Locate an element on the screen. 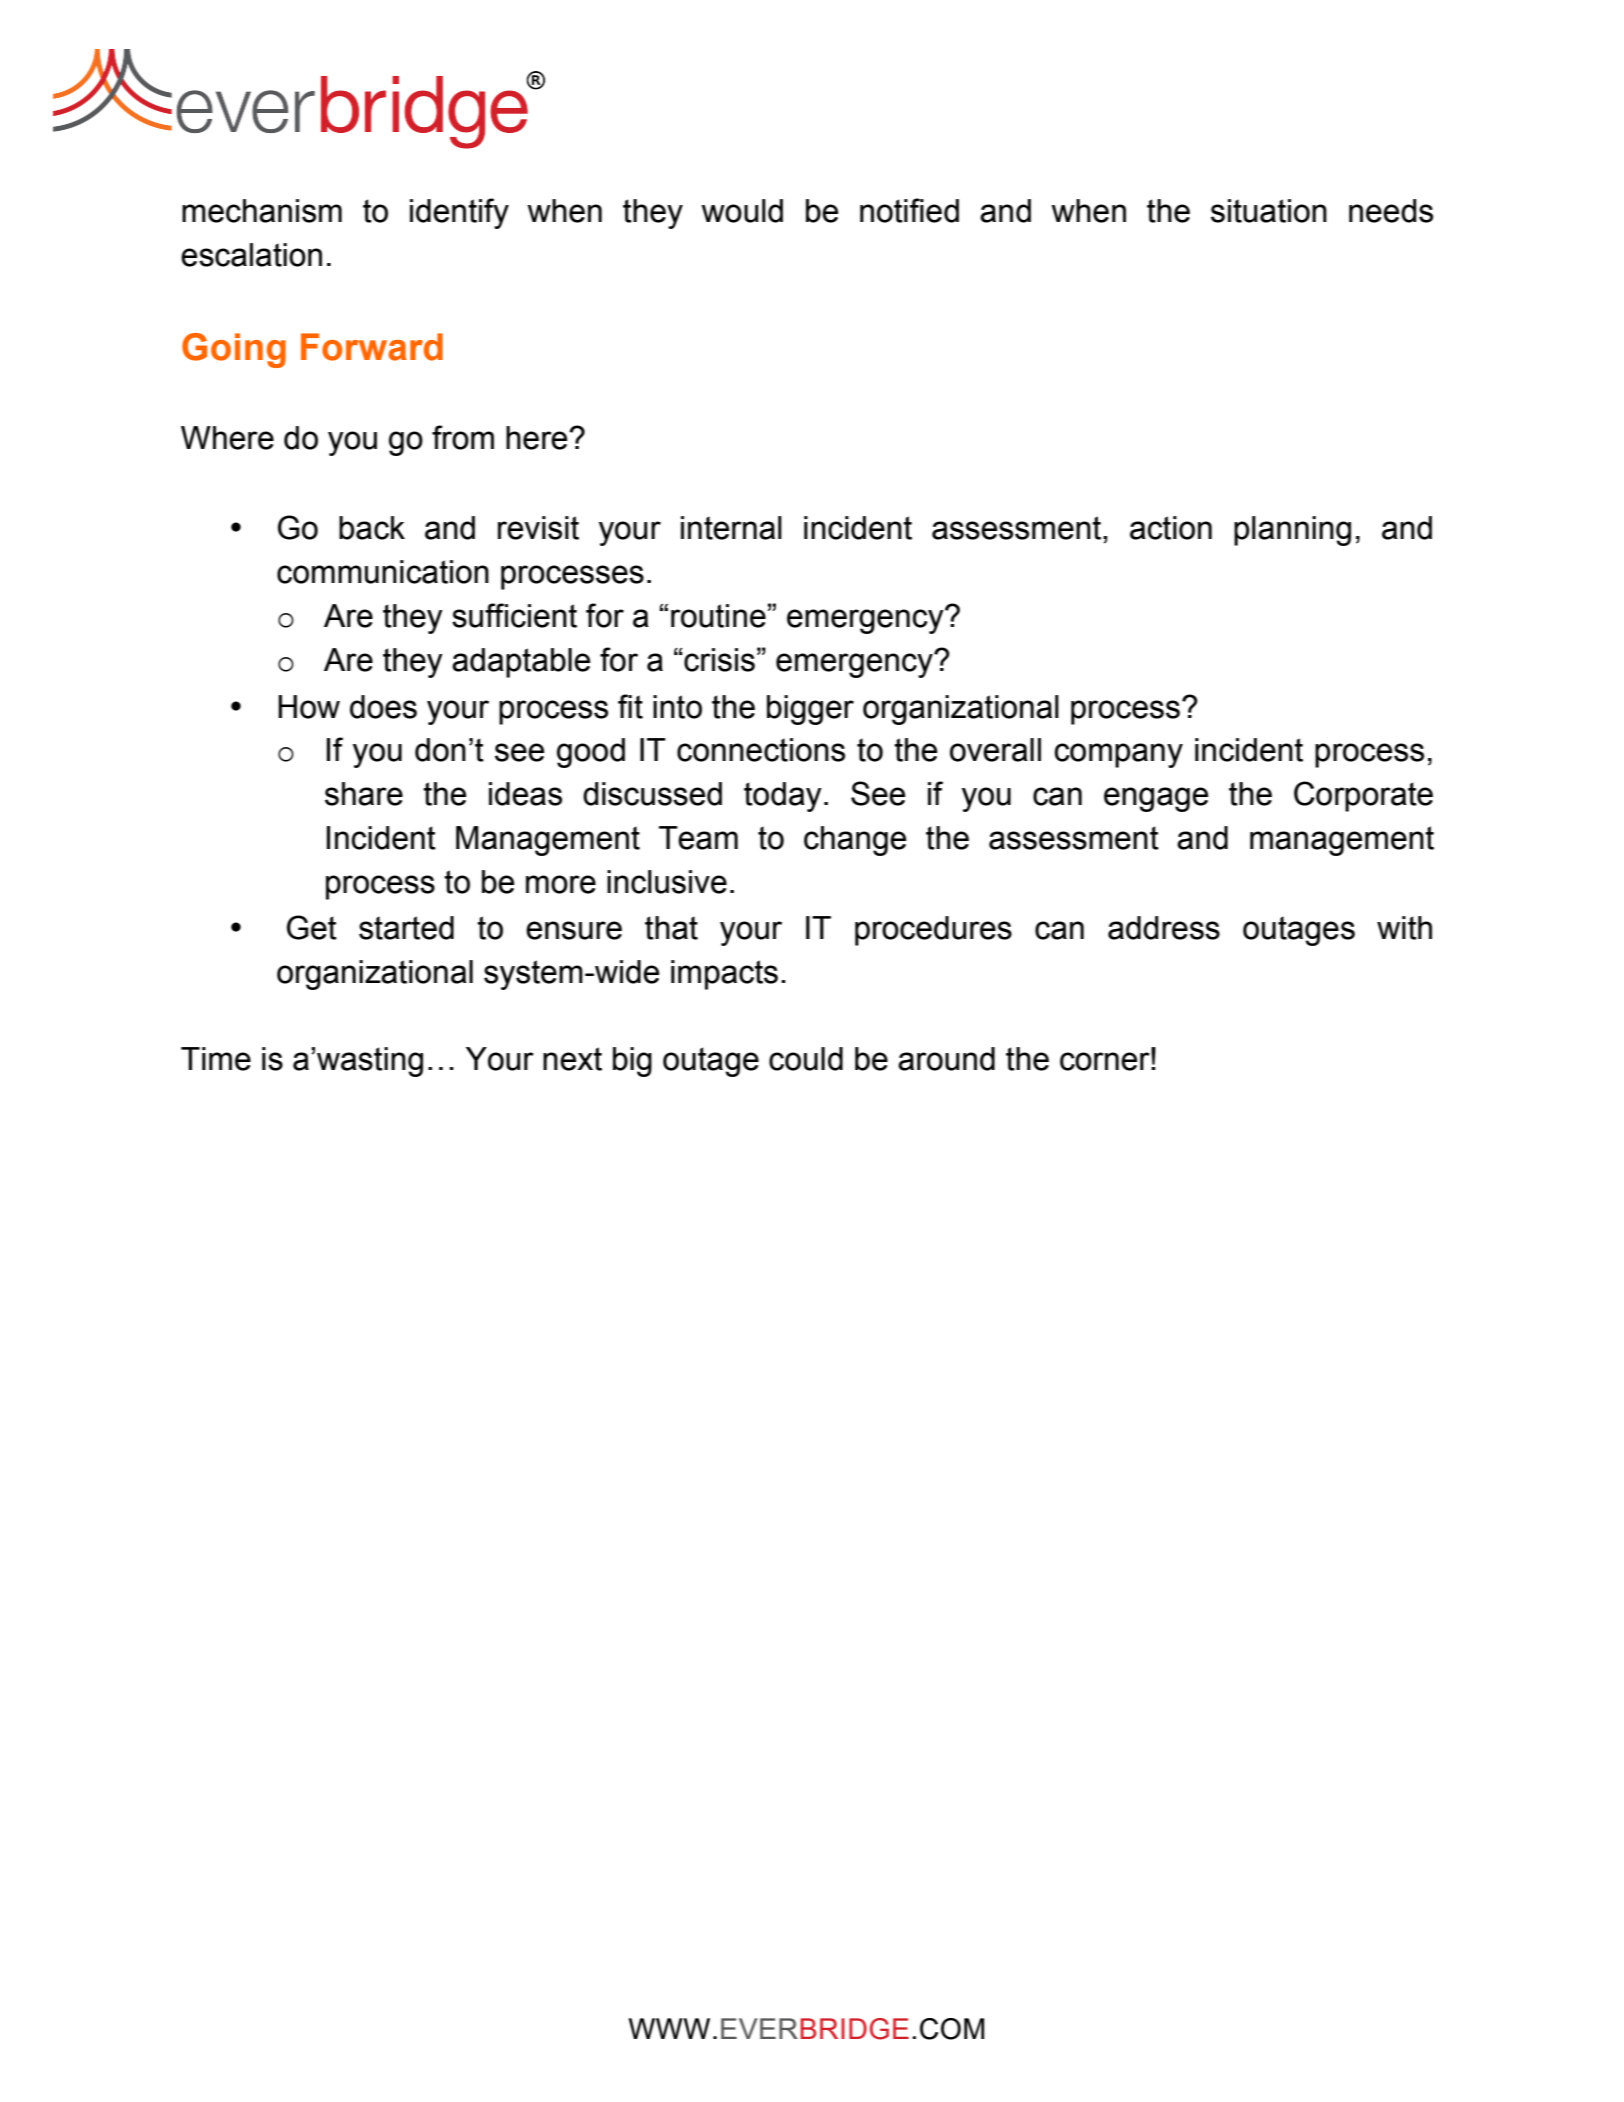  identify is located at coordinates (459, 213).
